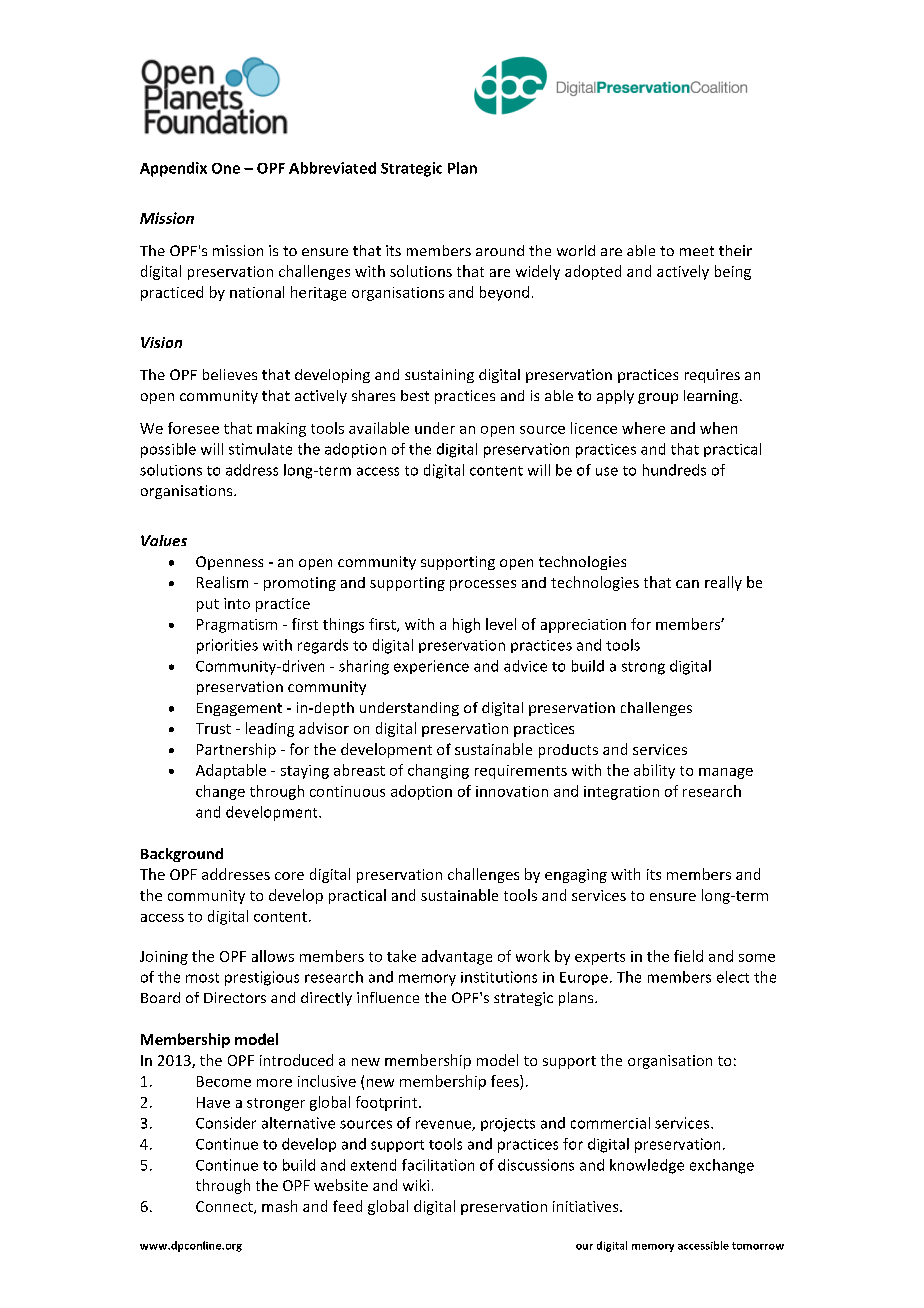 Image resolution: width=924 pixels, height=1308 pixels. I want to click on field, so click(688, 956).
